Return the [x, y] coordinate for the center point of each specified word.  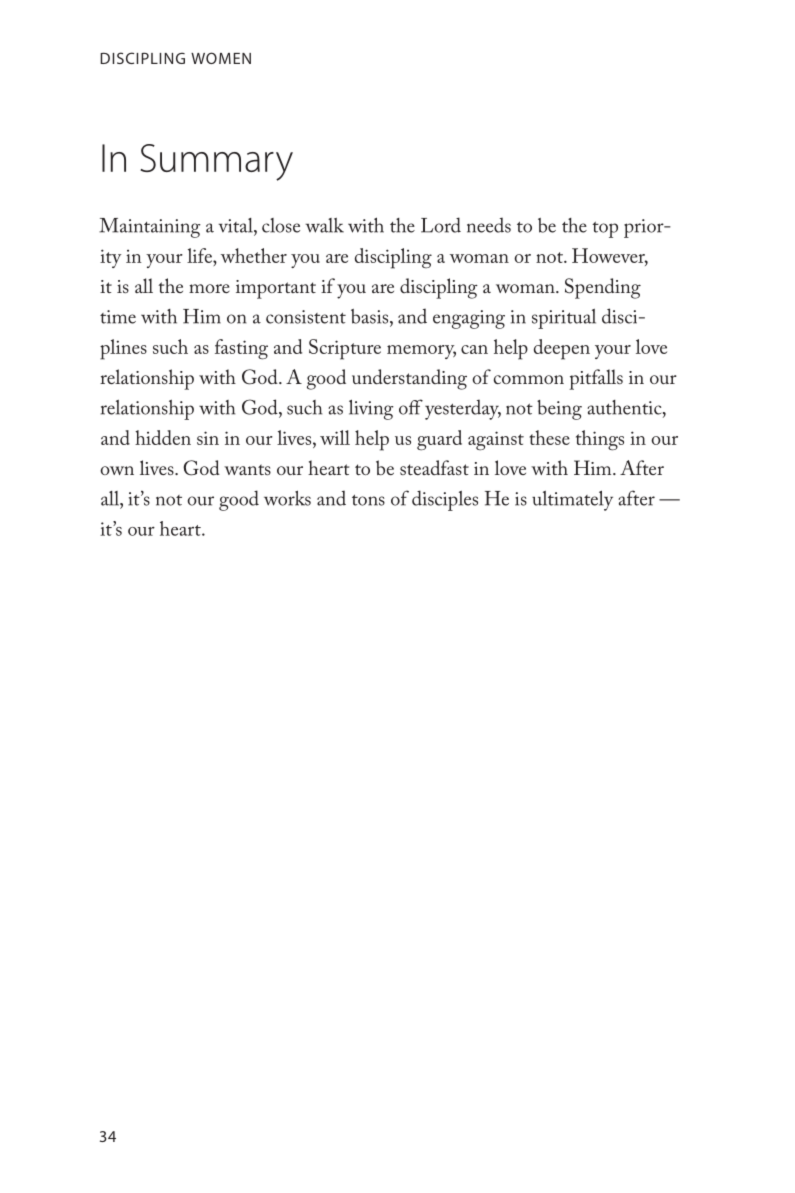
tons [368, 500]
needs [489, 225]
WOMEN [221, 58]
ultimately [572, 500]
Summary [216, 162]
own [117, 470]
